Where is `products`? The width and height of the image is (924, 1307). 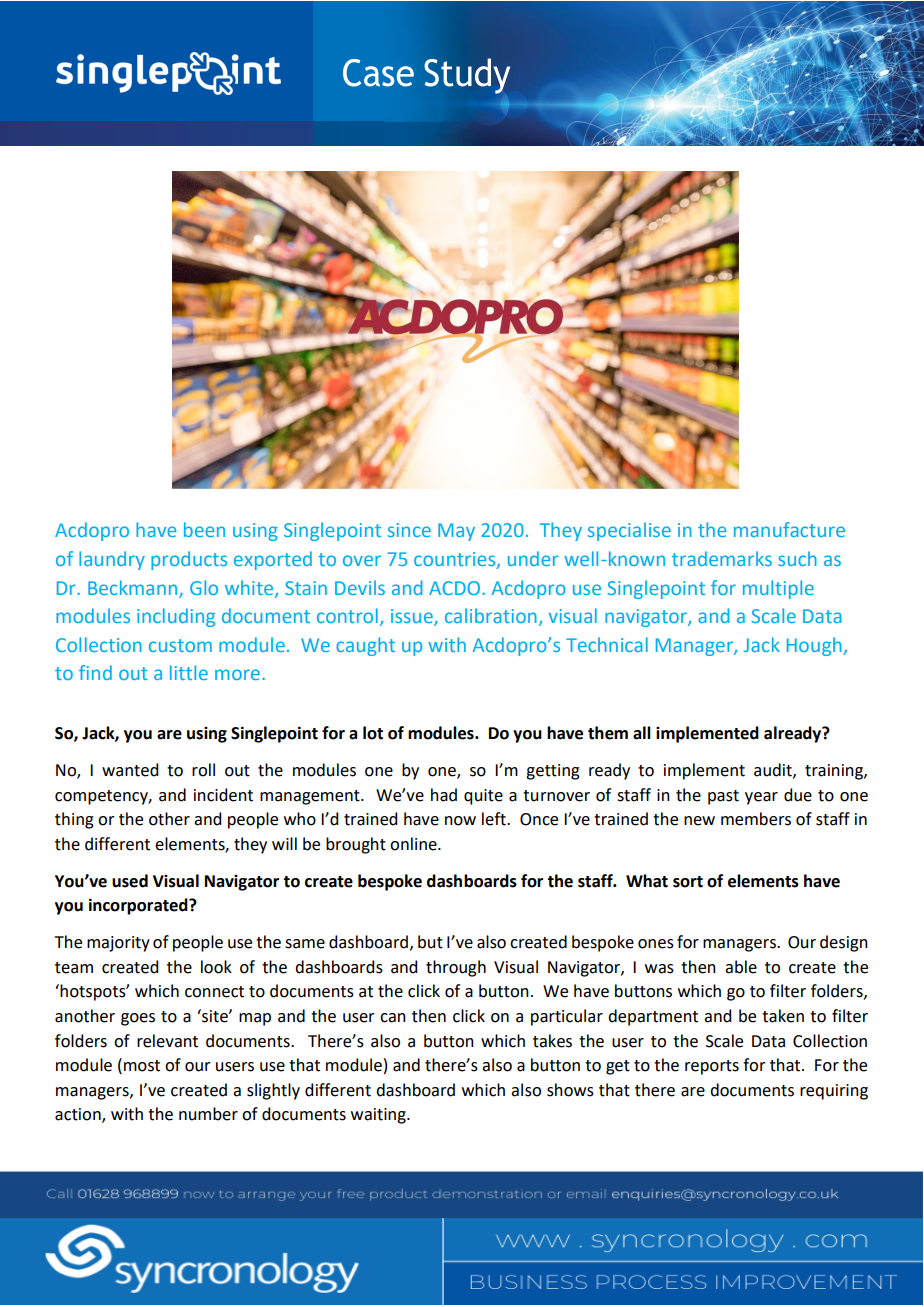
products is located at coordinates (189, 560).
